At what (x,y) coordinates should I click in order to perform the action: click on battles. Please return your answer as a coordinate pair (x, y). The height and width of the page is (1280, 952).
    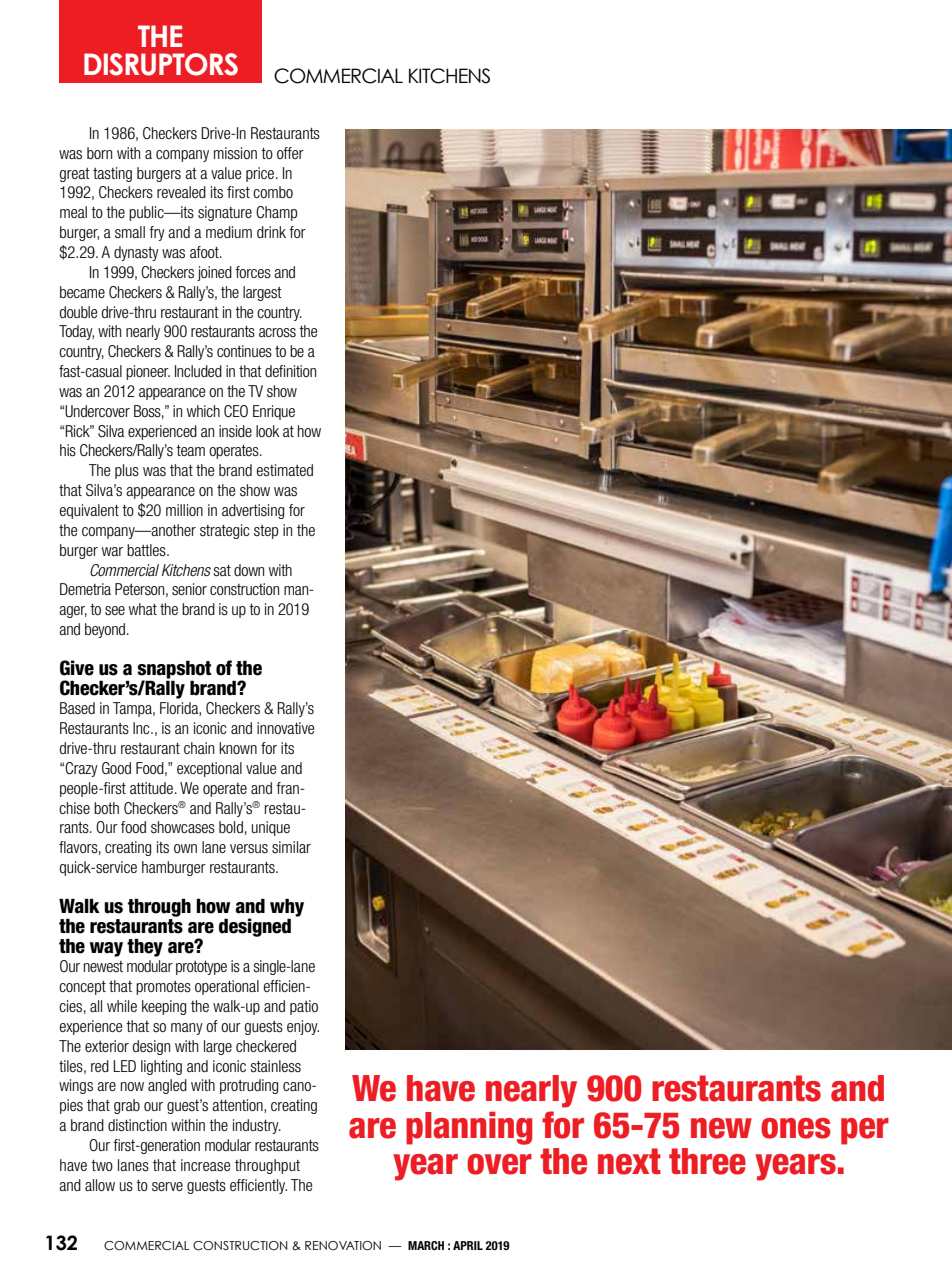
    Looking at the image, I should click on (147, 550).
